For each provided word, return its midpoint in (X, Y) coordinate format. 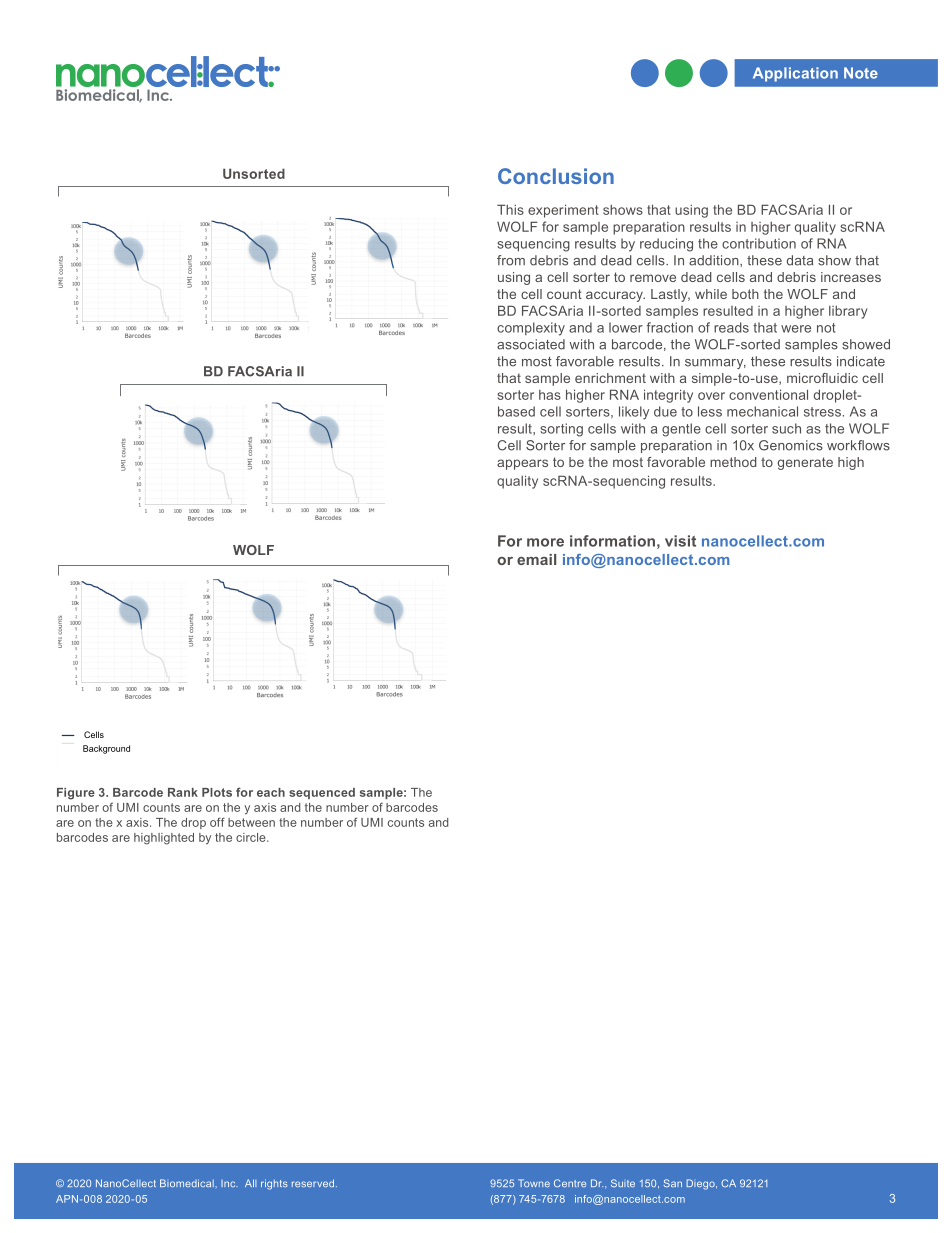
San (673, 1183)
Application (795, 74)
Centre (570, 1183)
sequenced (322, 793)
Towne (534, 1183)
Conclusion (556, 176)
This (510, 209)
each (271, 792)
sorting (561, 430)
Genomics (791, 445)
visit (680, 541)
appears (522, 464)
